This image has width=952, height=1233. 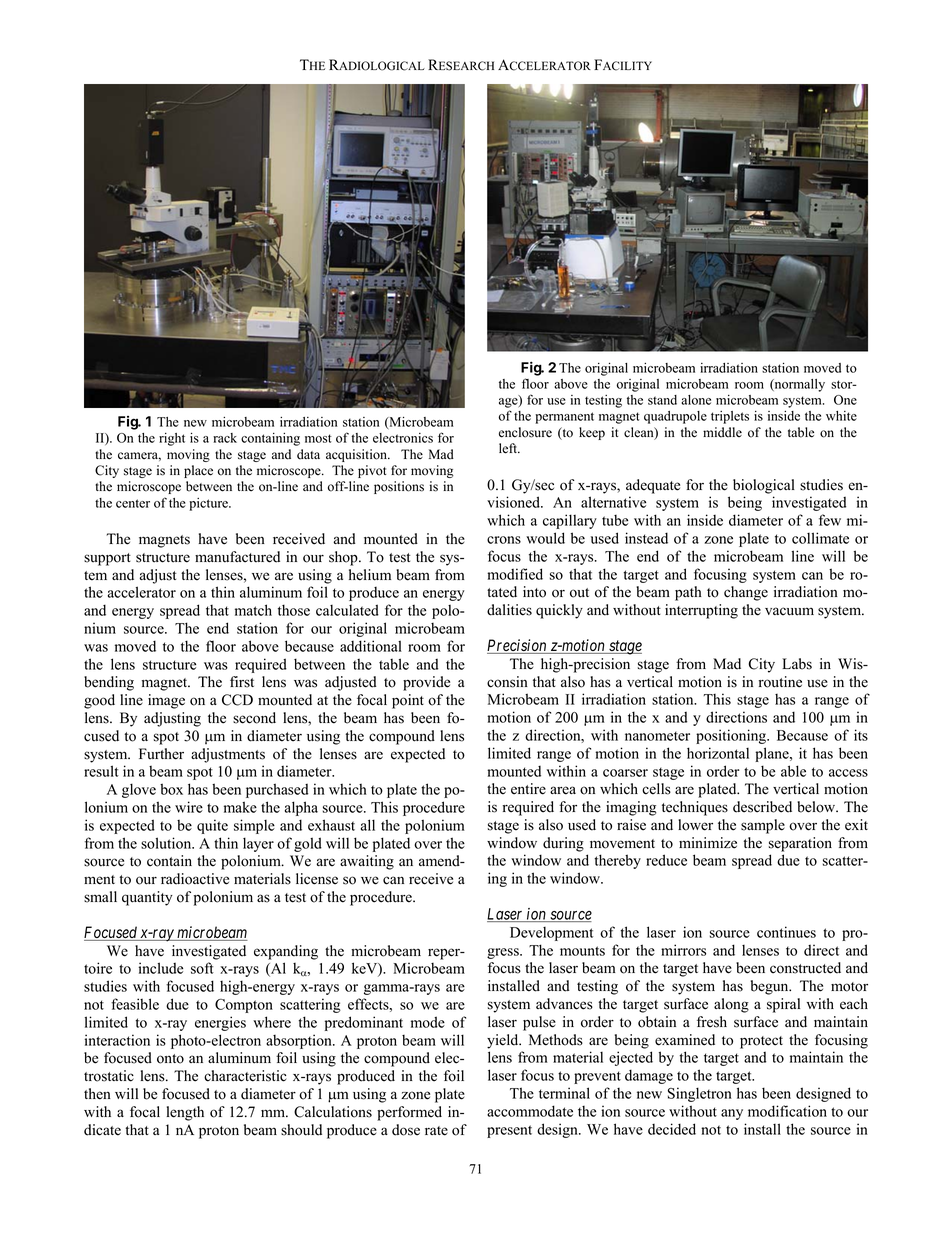 What do you see at coordinates (426, 683) in the image?
I see `provide` at bounding box center [426, 683].
